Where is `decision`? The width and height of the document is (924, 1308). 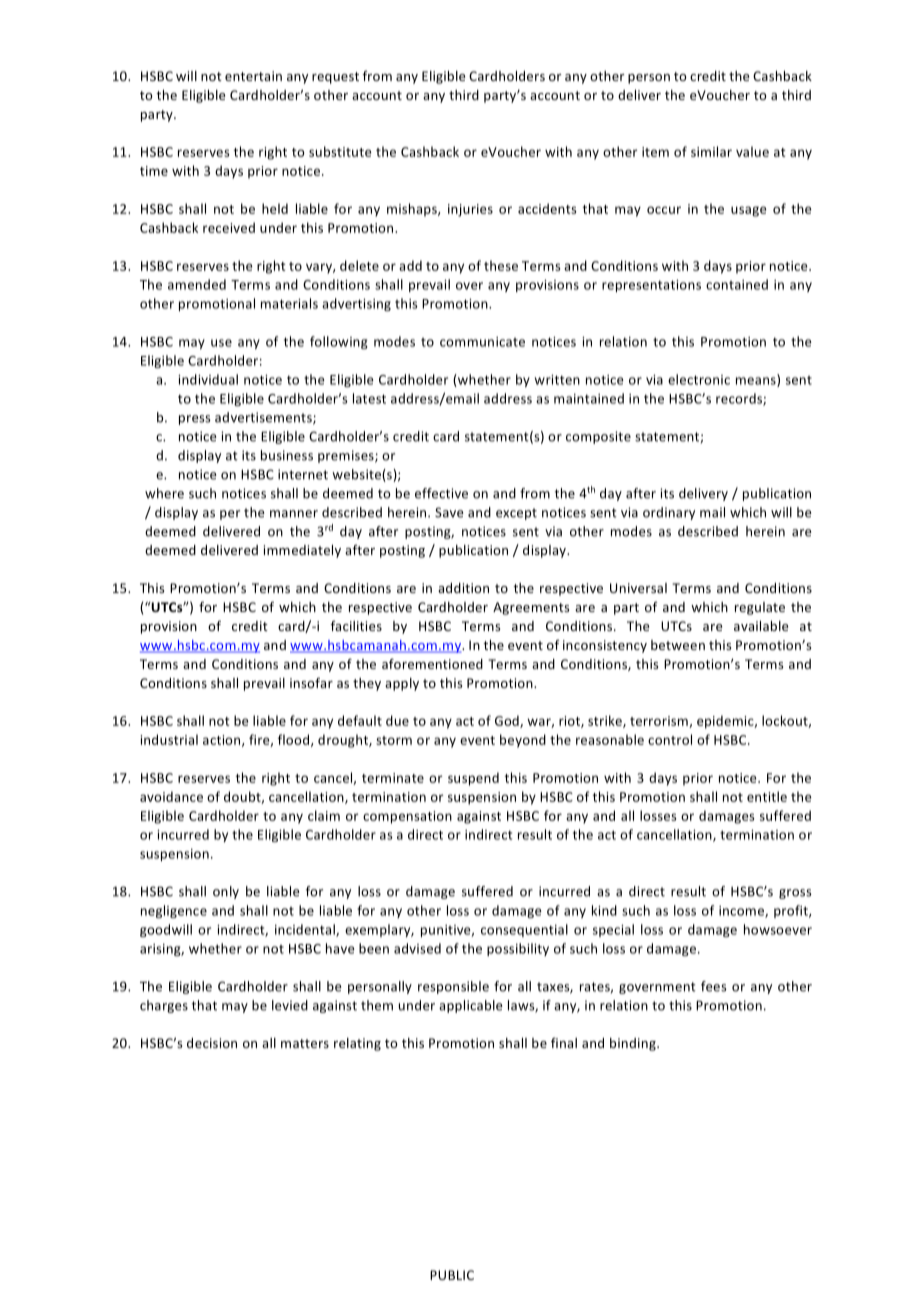 decision is located at coordinates (212, 1043).
